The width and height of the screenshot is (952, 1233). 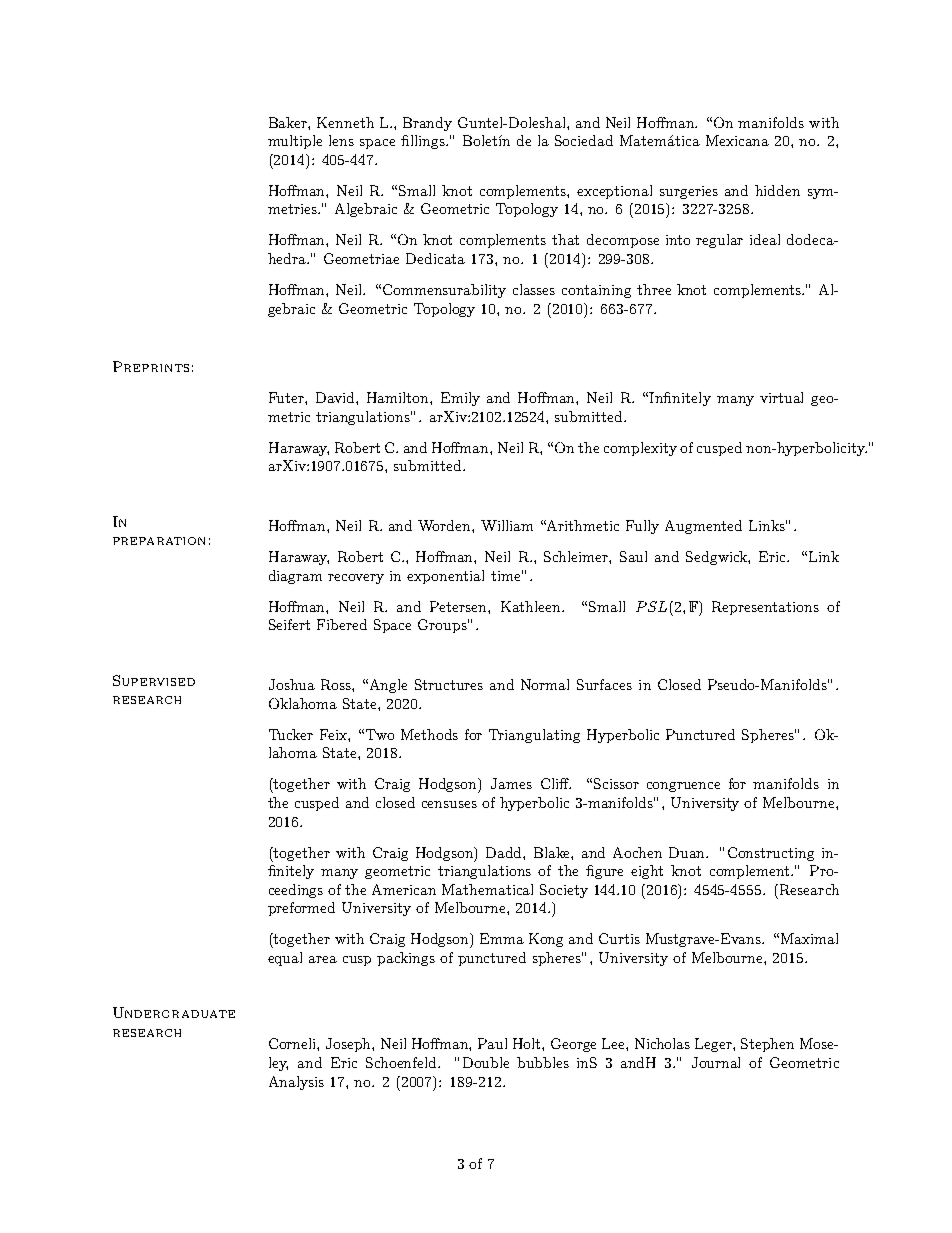 I want to click on Structures, so click(x=449, y=684).
